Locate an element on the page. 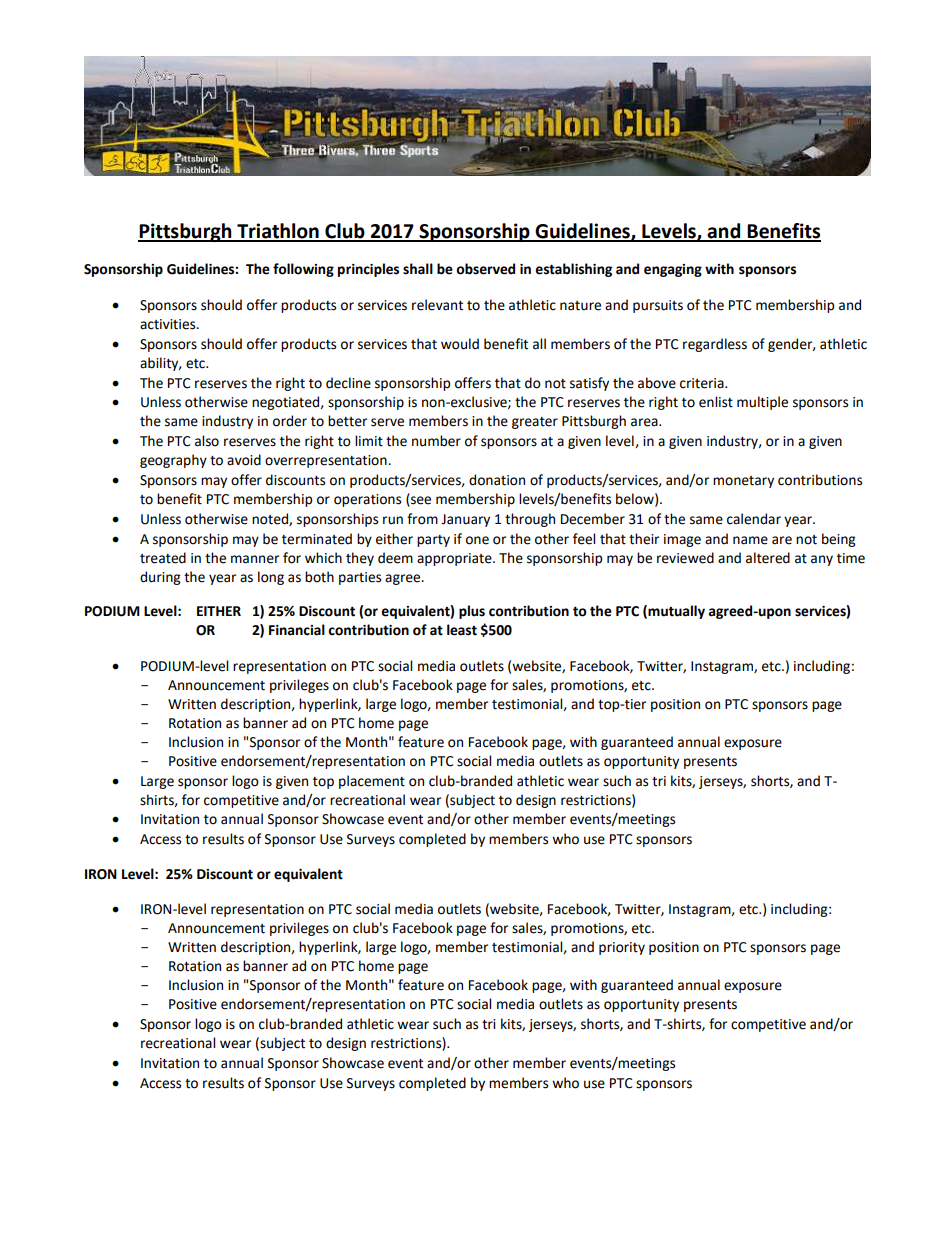  least is located at coordinates (462, 630).
